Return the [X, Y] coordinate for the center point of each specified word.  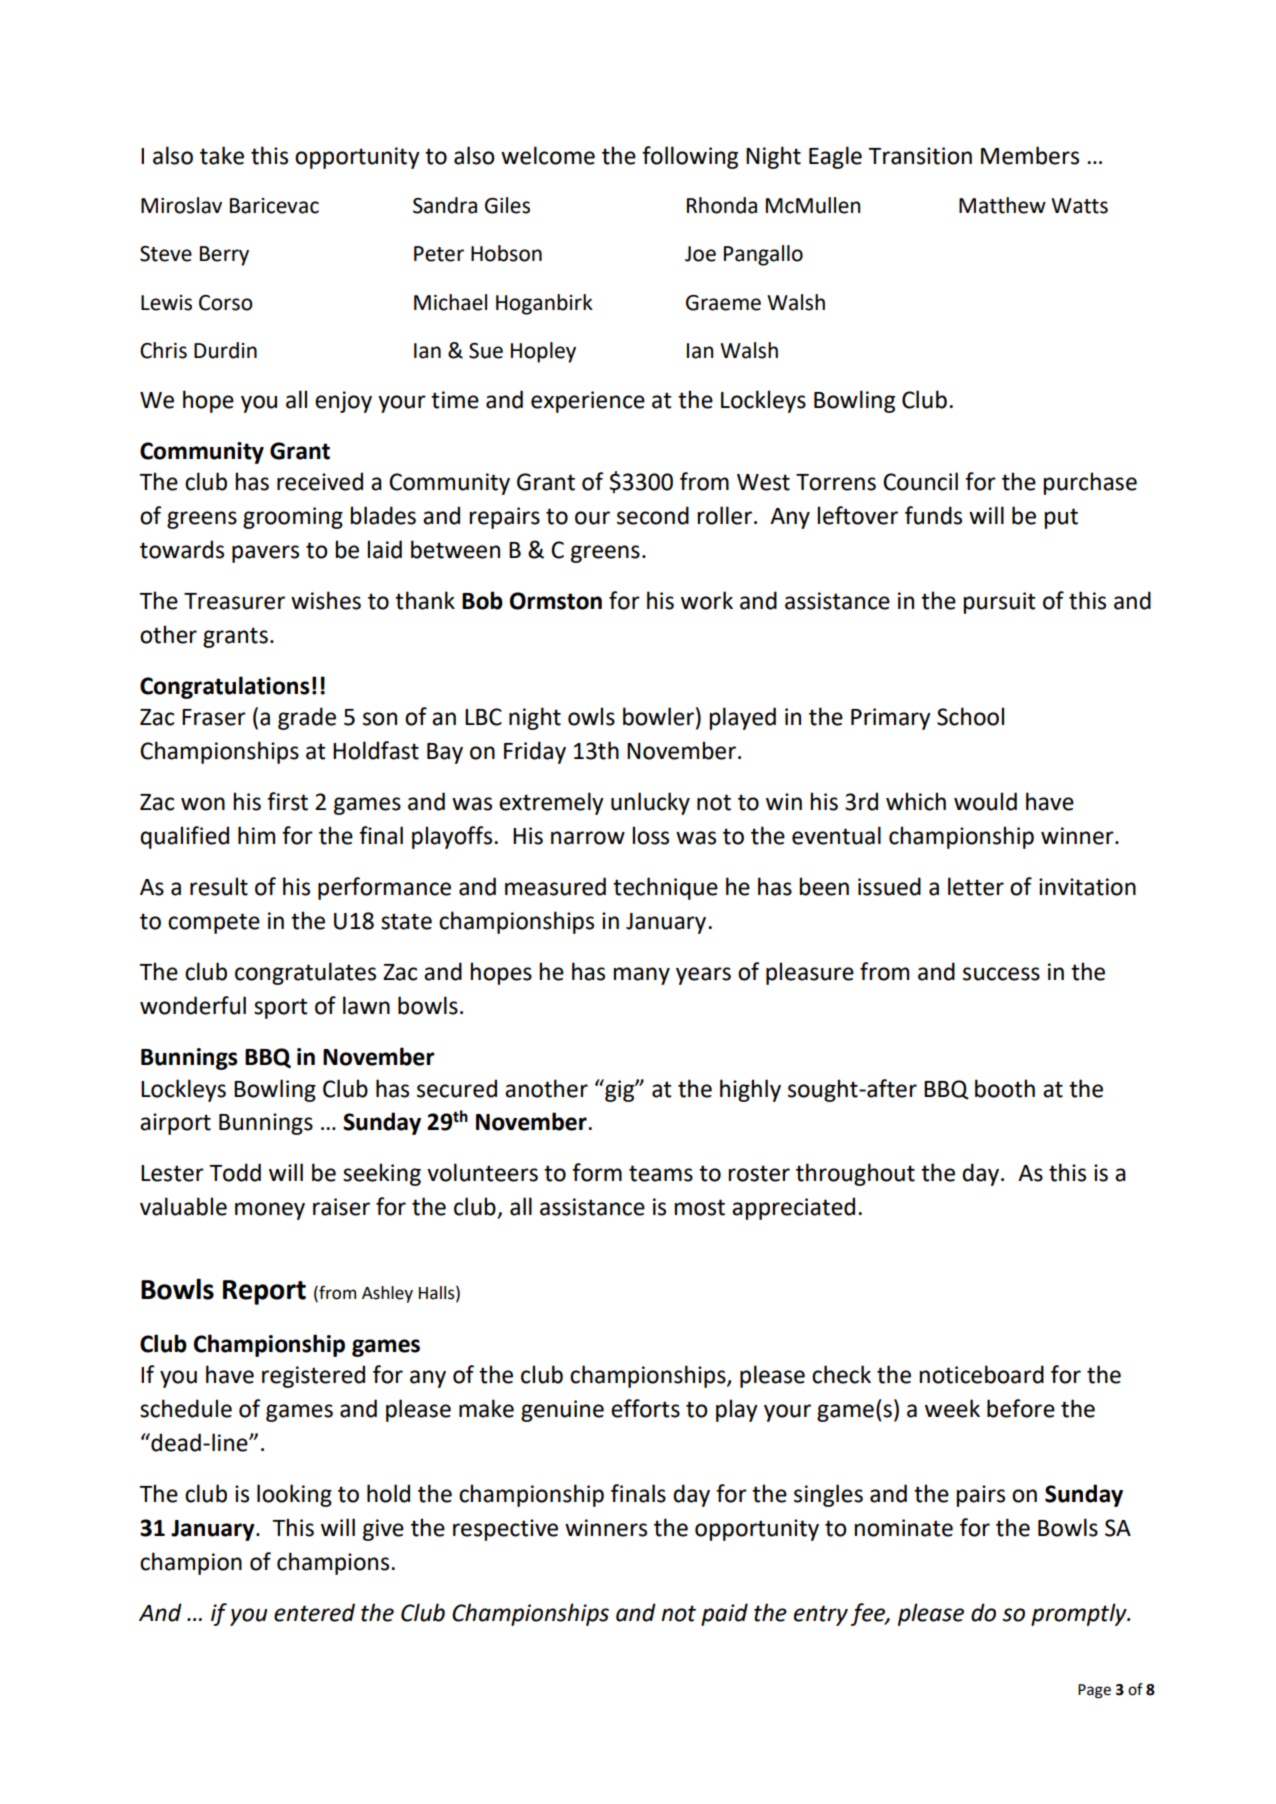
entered [314, 1612]
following [690, 157]
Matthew [1002, 205]
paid [724, 1614]
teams [661, 1173]
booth [1005, 1088]
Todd [235, 1172]
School [970, 716]
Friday [535, 752]
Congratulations [225, 687]
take [222, 155]
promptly [1080, 1614]
